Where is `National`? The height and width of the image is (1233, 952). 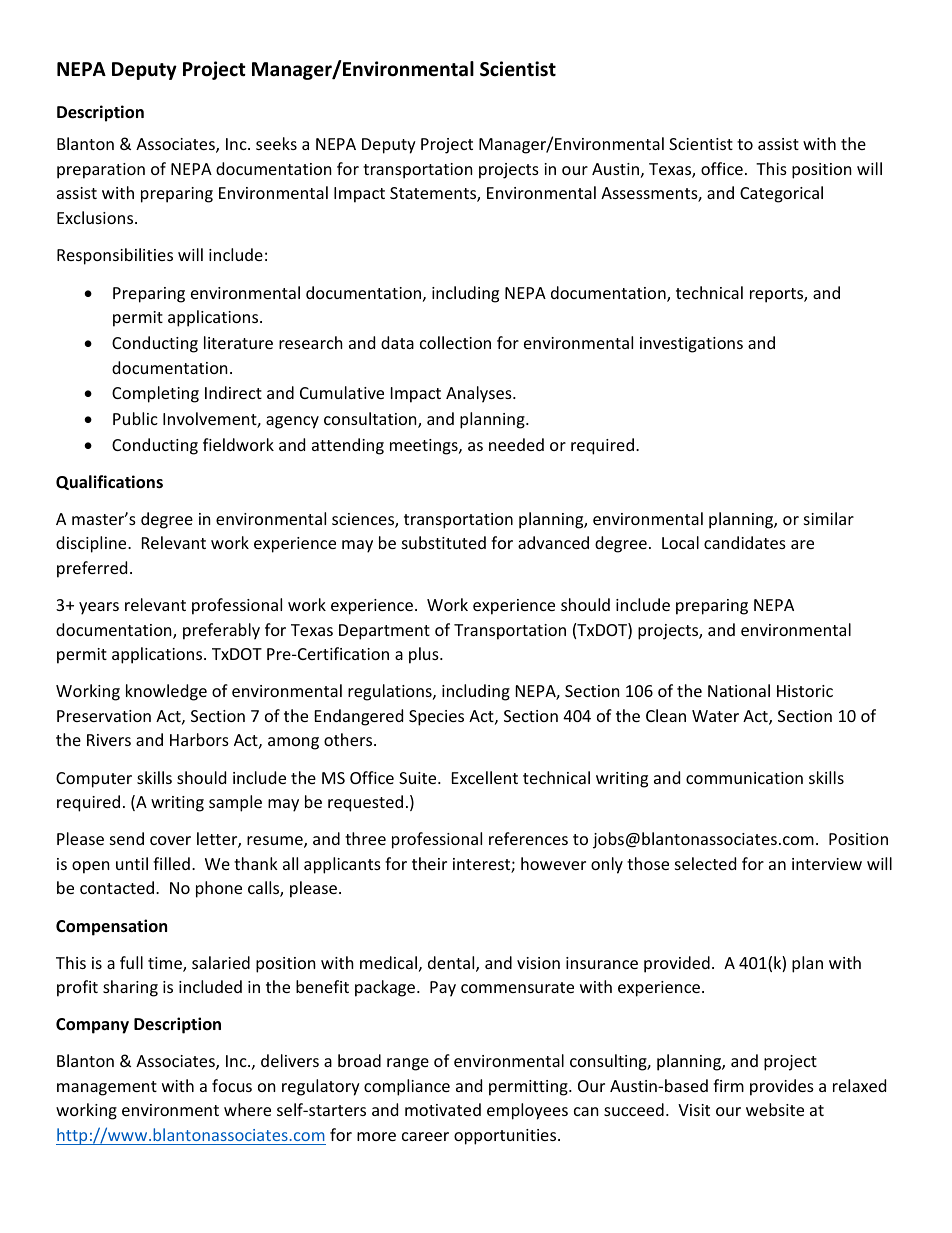 National is located at coordinates (739, 690).
